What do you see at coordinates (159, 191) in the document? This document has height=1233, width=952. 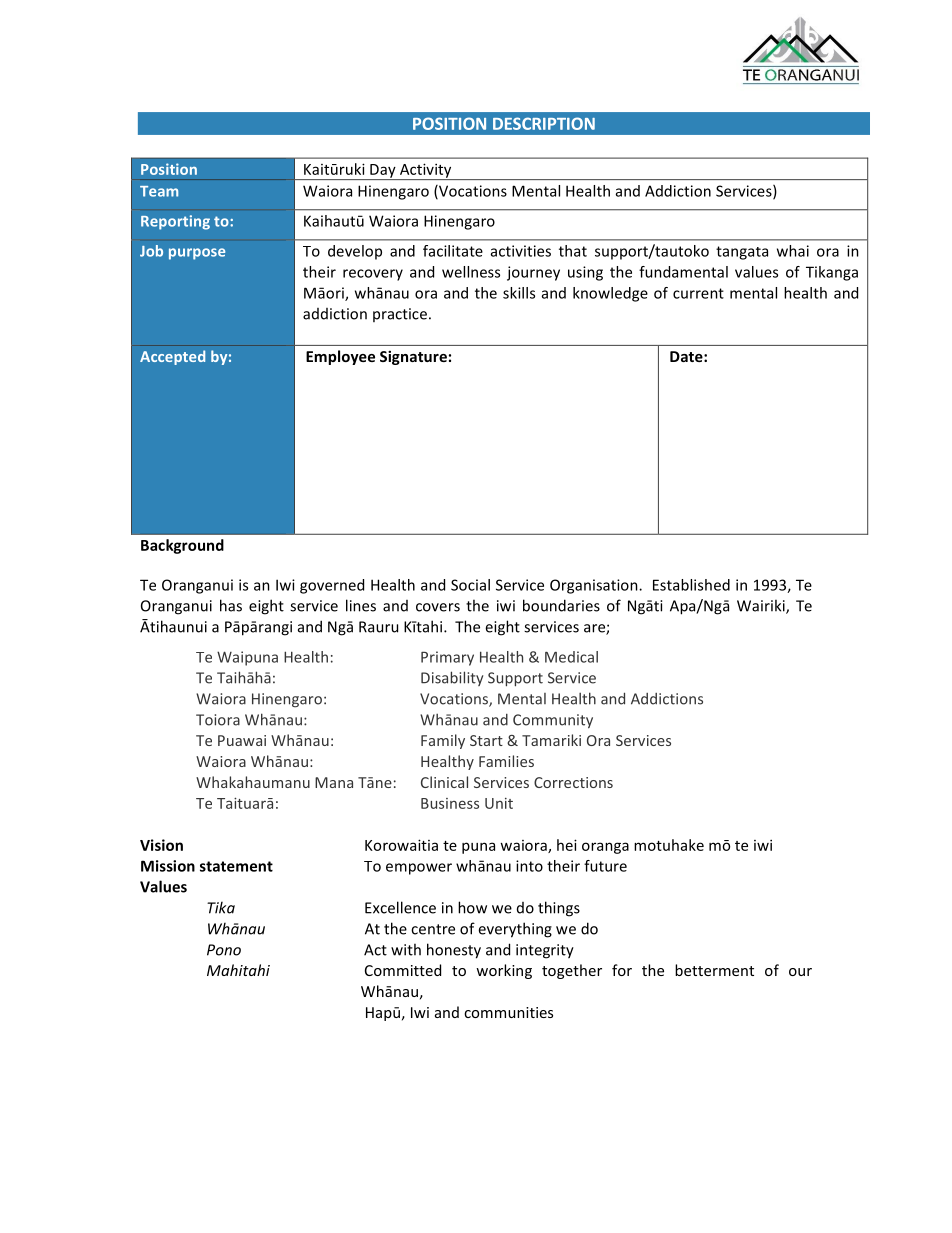 I see `Team` at bounding box center [159, 191].
